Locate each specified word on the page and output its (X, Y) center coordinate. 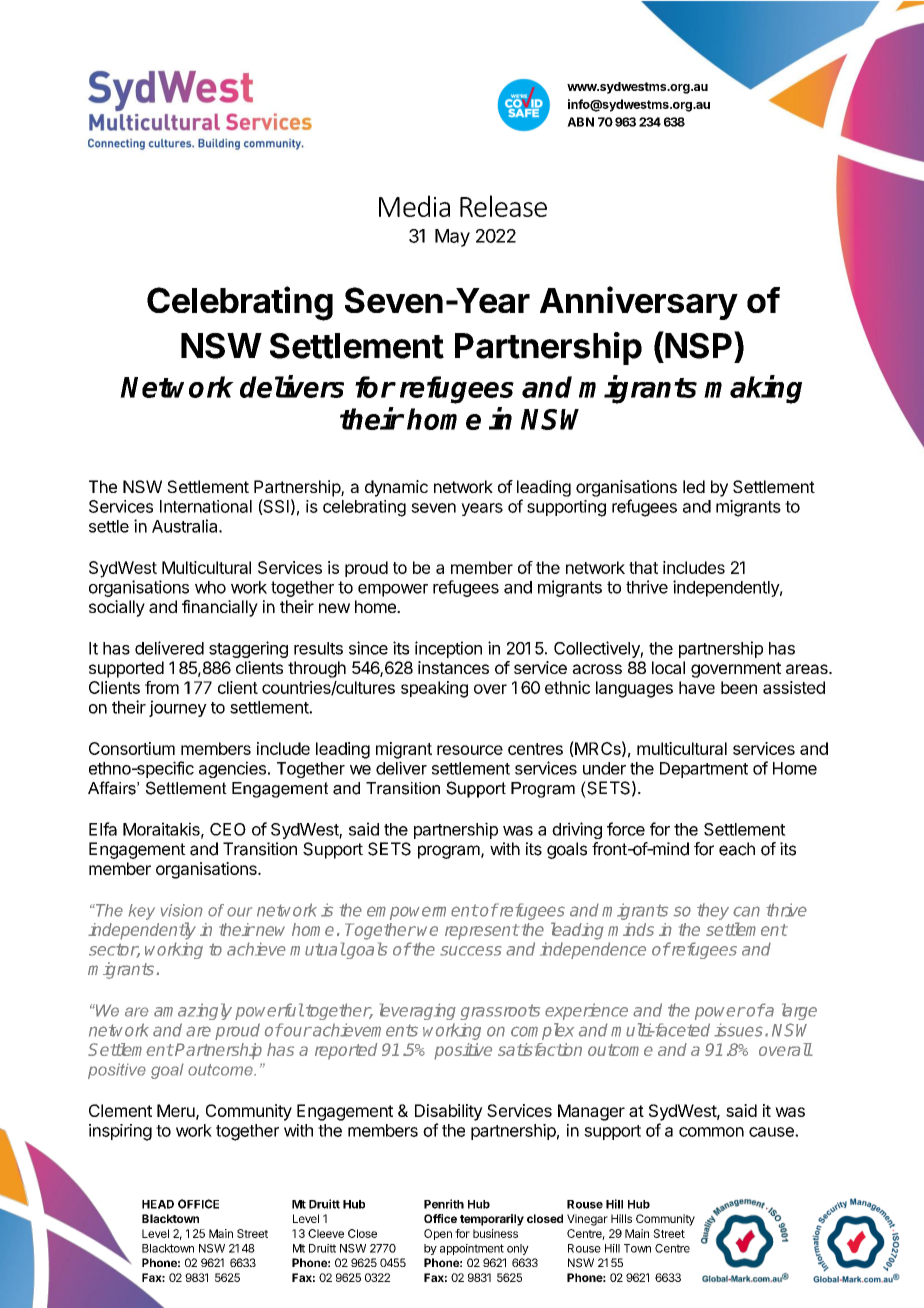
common (711, 1132)
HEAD (158, 1204)
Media (414, 206)
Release (503, 206)
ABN (580, 122)
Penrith (444, 1204)
